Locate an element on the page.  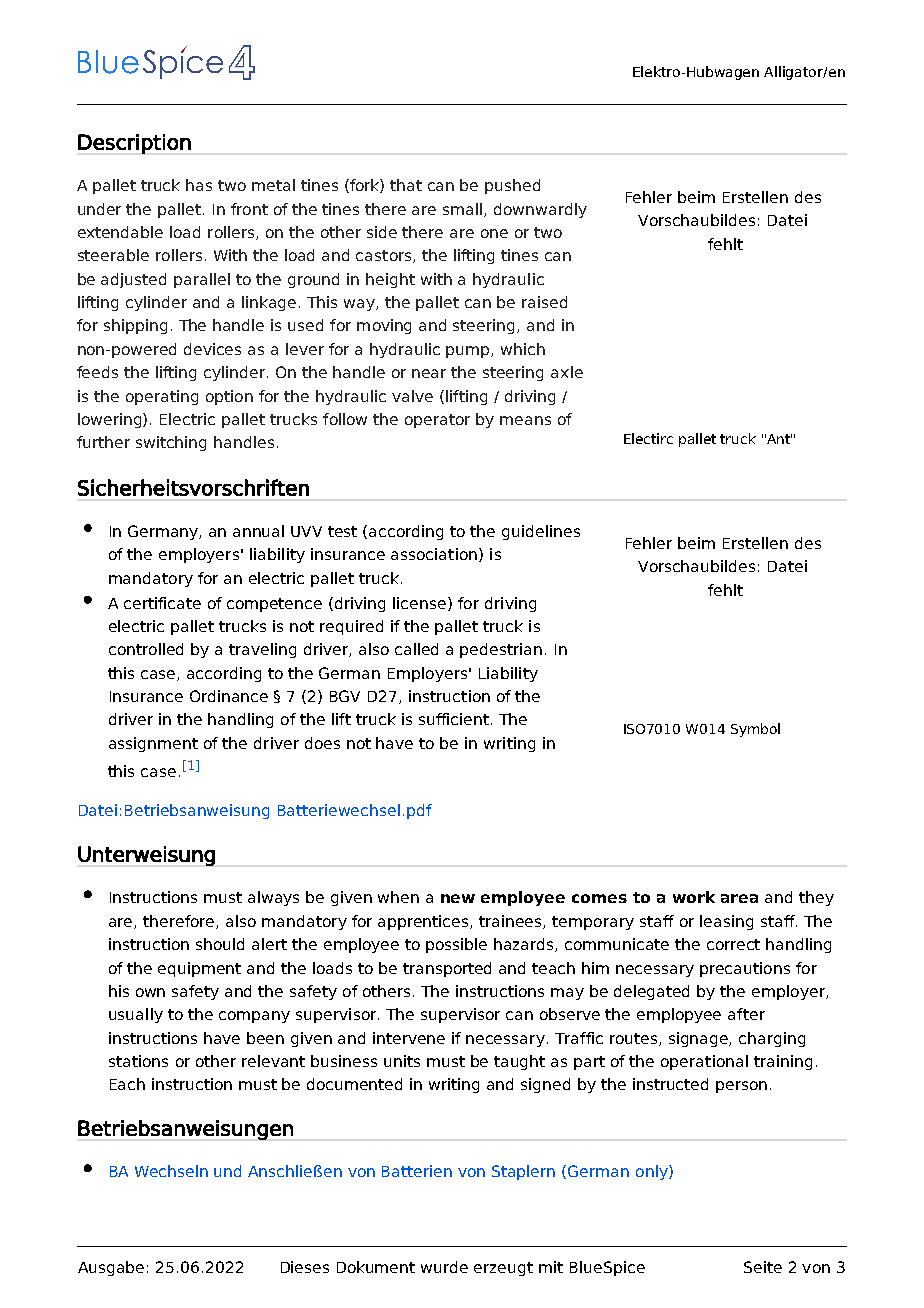
sufficient is located at coordinates (454, 719).
